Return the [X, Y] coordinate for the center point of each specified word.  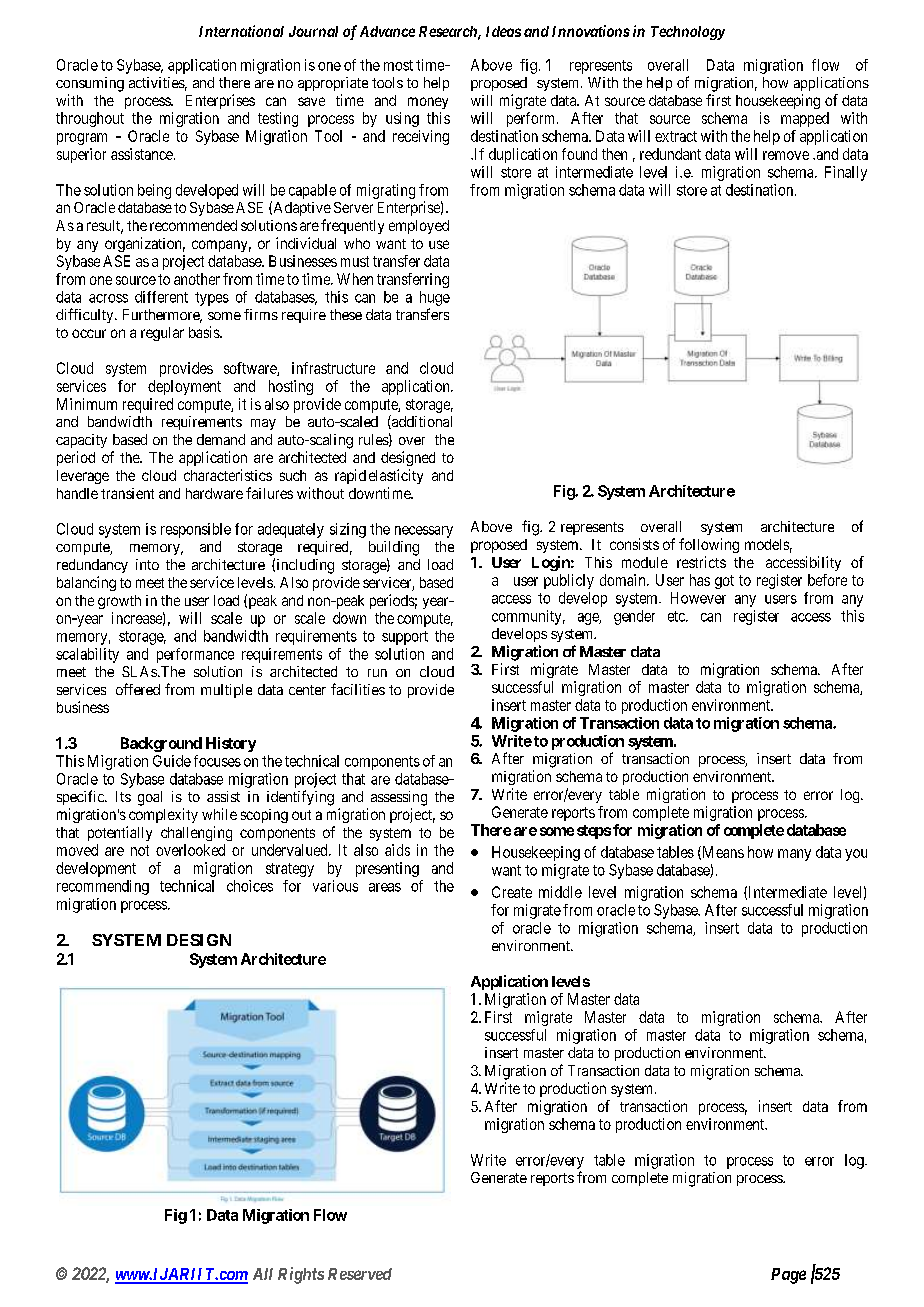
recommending [103, 887]
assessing [399, 798]
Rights [301, 1275]
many [794, 855]
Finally [846, 173]
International [241, 31]
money [428, 103]
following [709, 545]
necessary [424, 532]
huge [435, 298]
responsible [196, 530]
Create [512, 892]
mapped [805, 119]
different [161, 297]
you [856, 855]
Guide [172, 761]
